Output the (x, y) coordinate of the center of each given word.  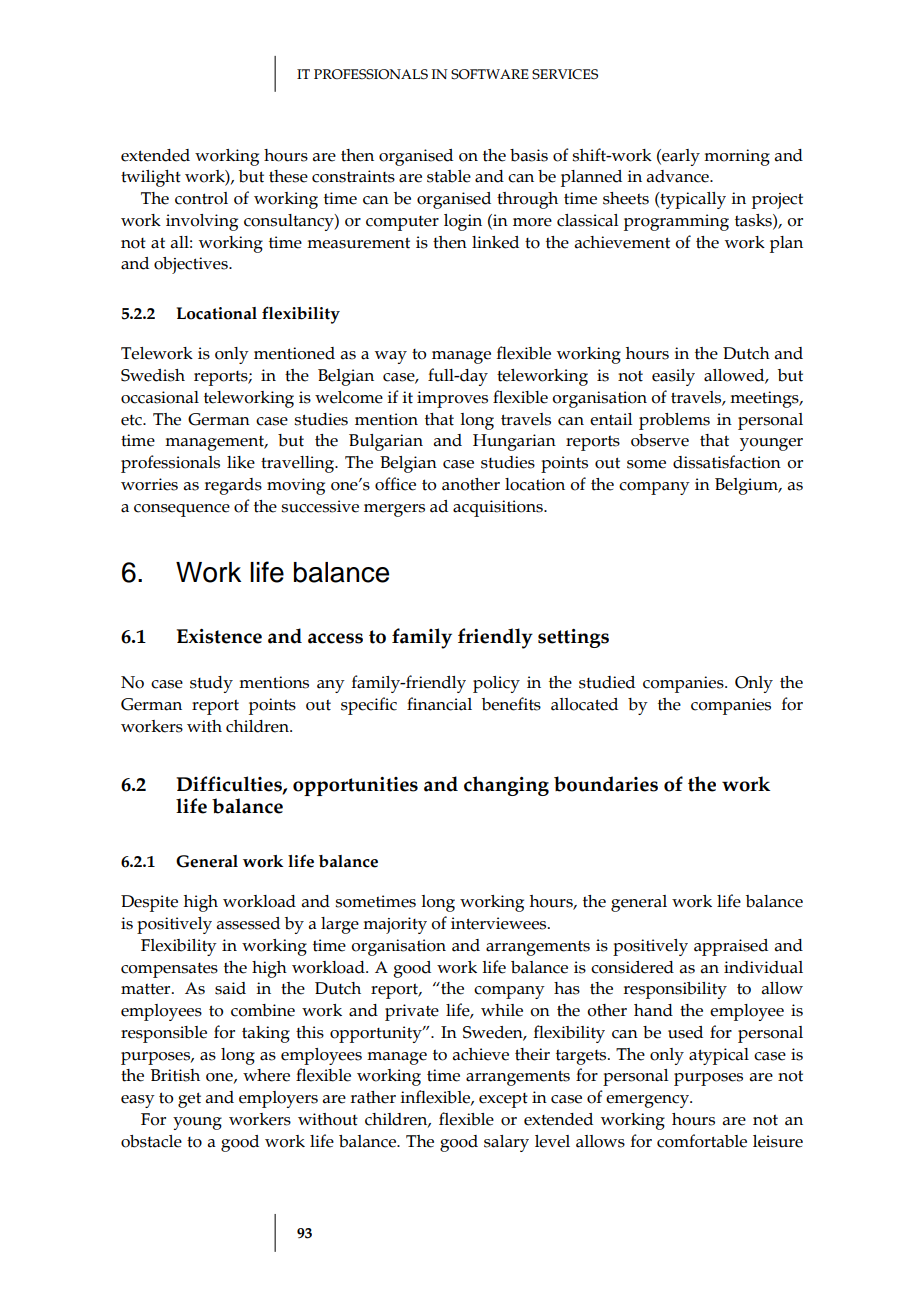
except (503, 1100)
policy (496, 684)
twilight (151, 178)
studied (607, 682)
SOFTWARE (490, 74)
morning (737, 157)
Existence (219, 636)
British (175, 1075)
